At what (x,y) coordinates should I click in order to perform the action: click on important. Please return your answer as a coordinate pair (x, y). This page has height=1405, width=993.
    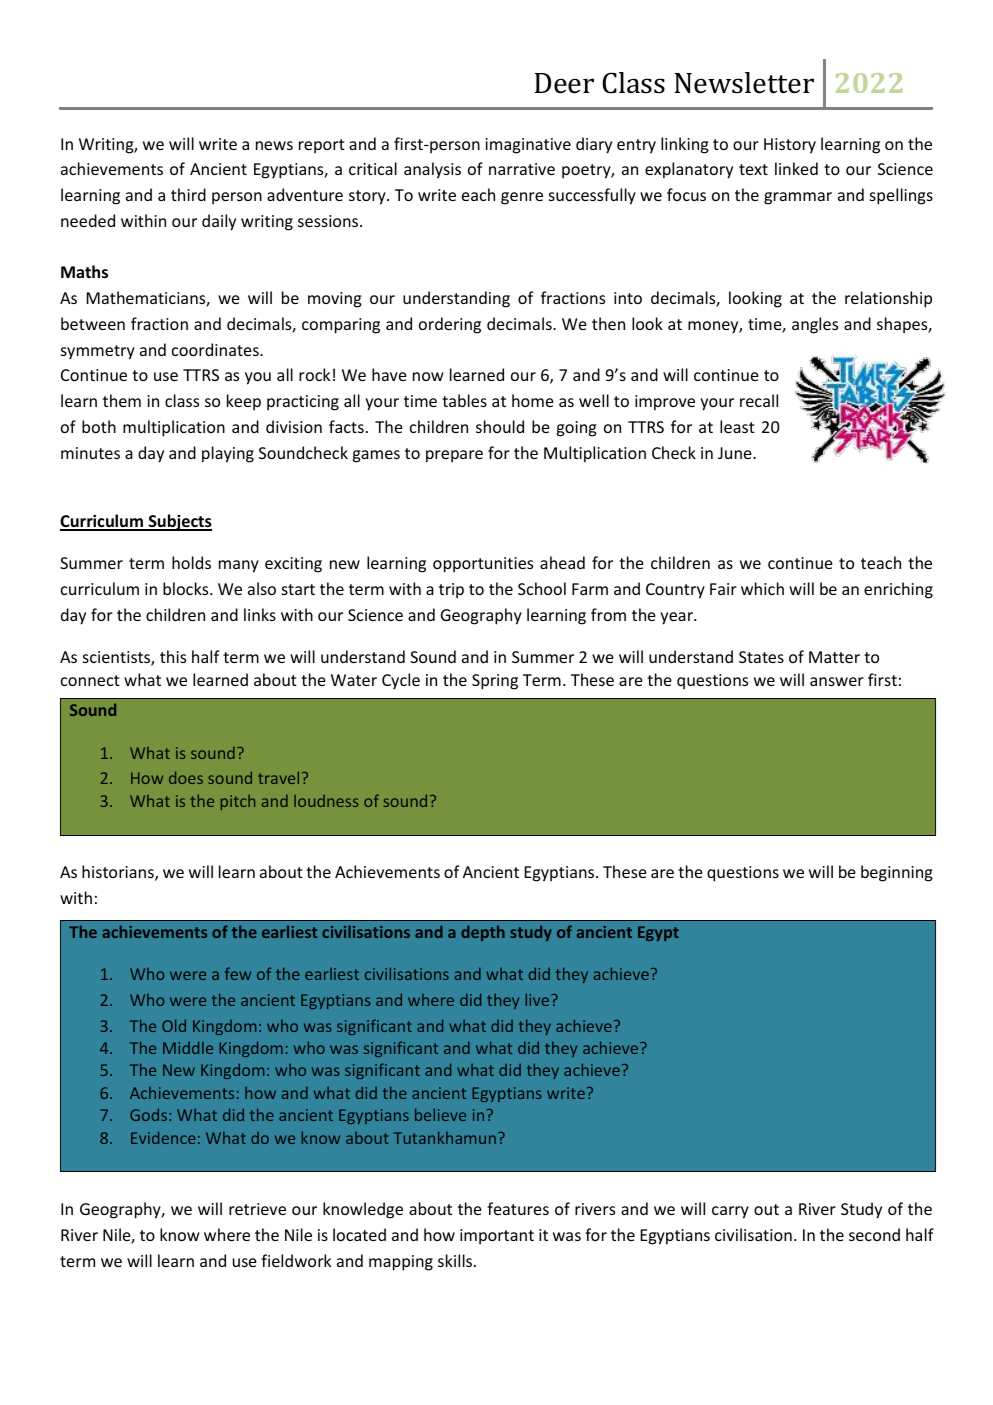
    Looking at the image, I should click on (497, 1237).
